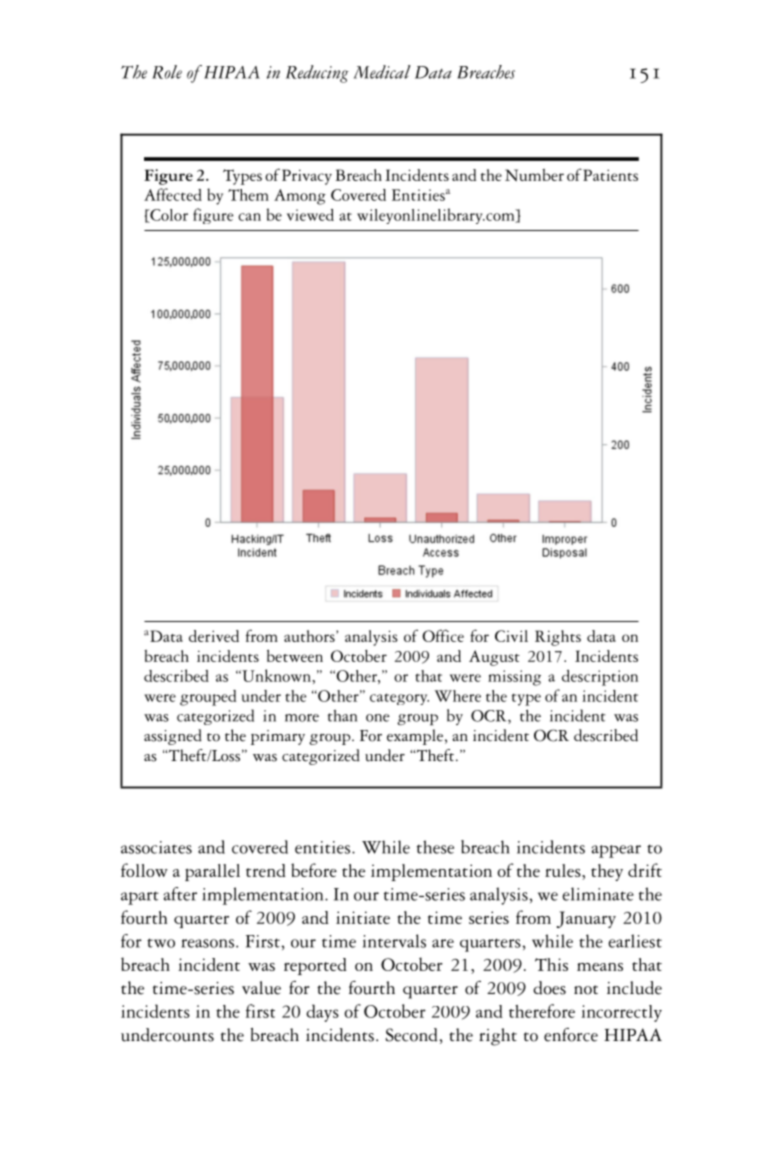  I want to click on Office, so click(443, 635).
